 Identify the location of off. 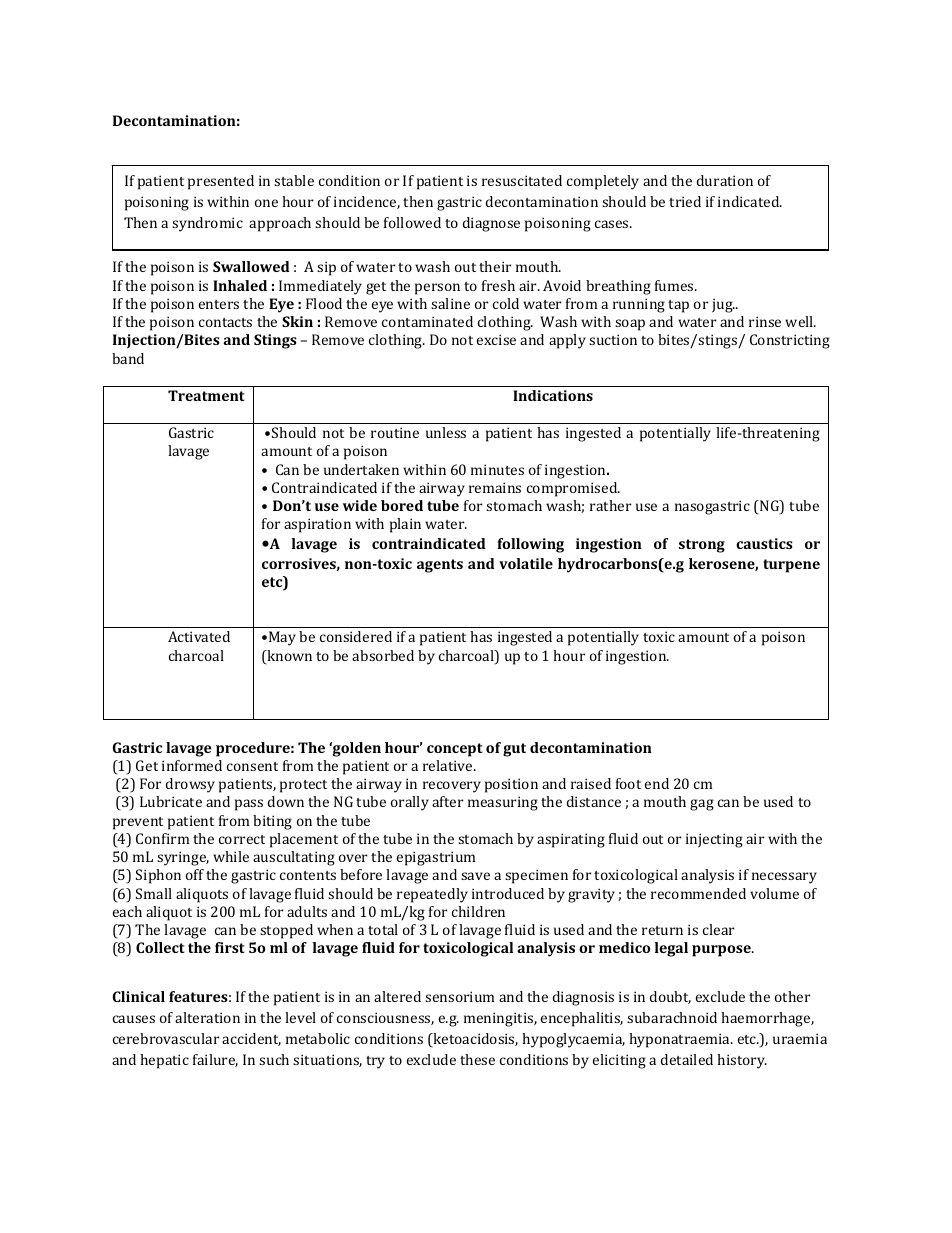
(195, 874).
